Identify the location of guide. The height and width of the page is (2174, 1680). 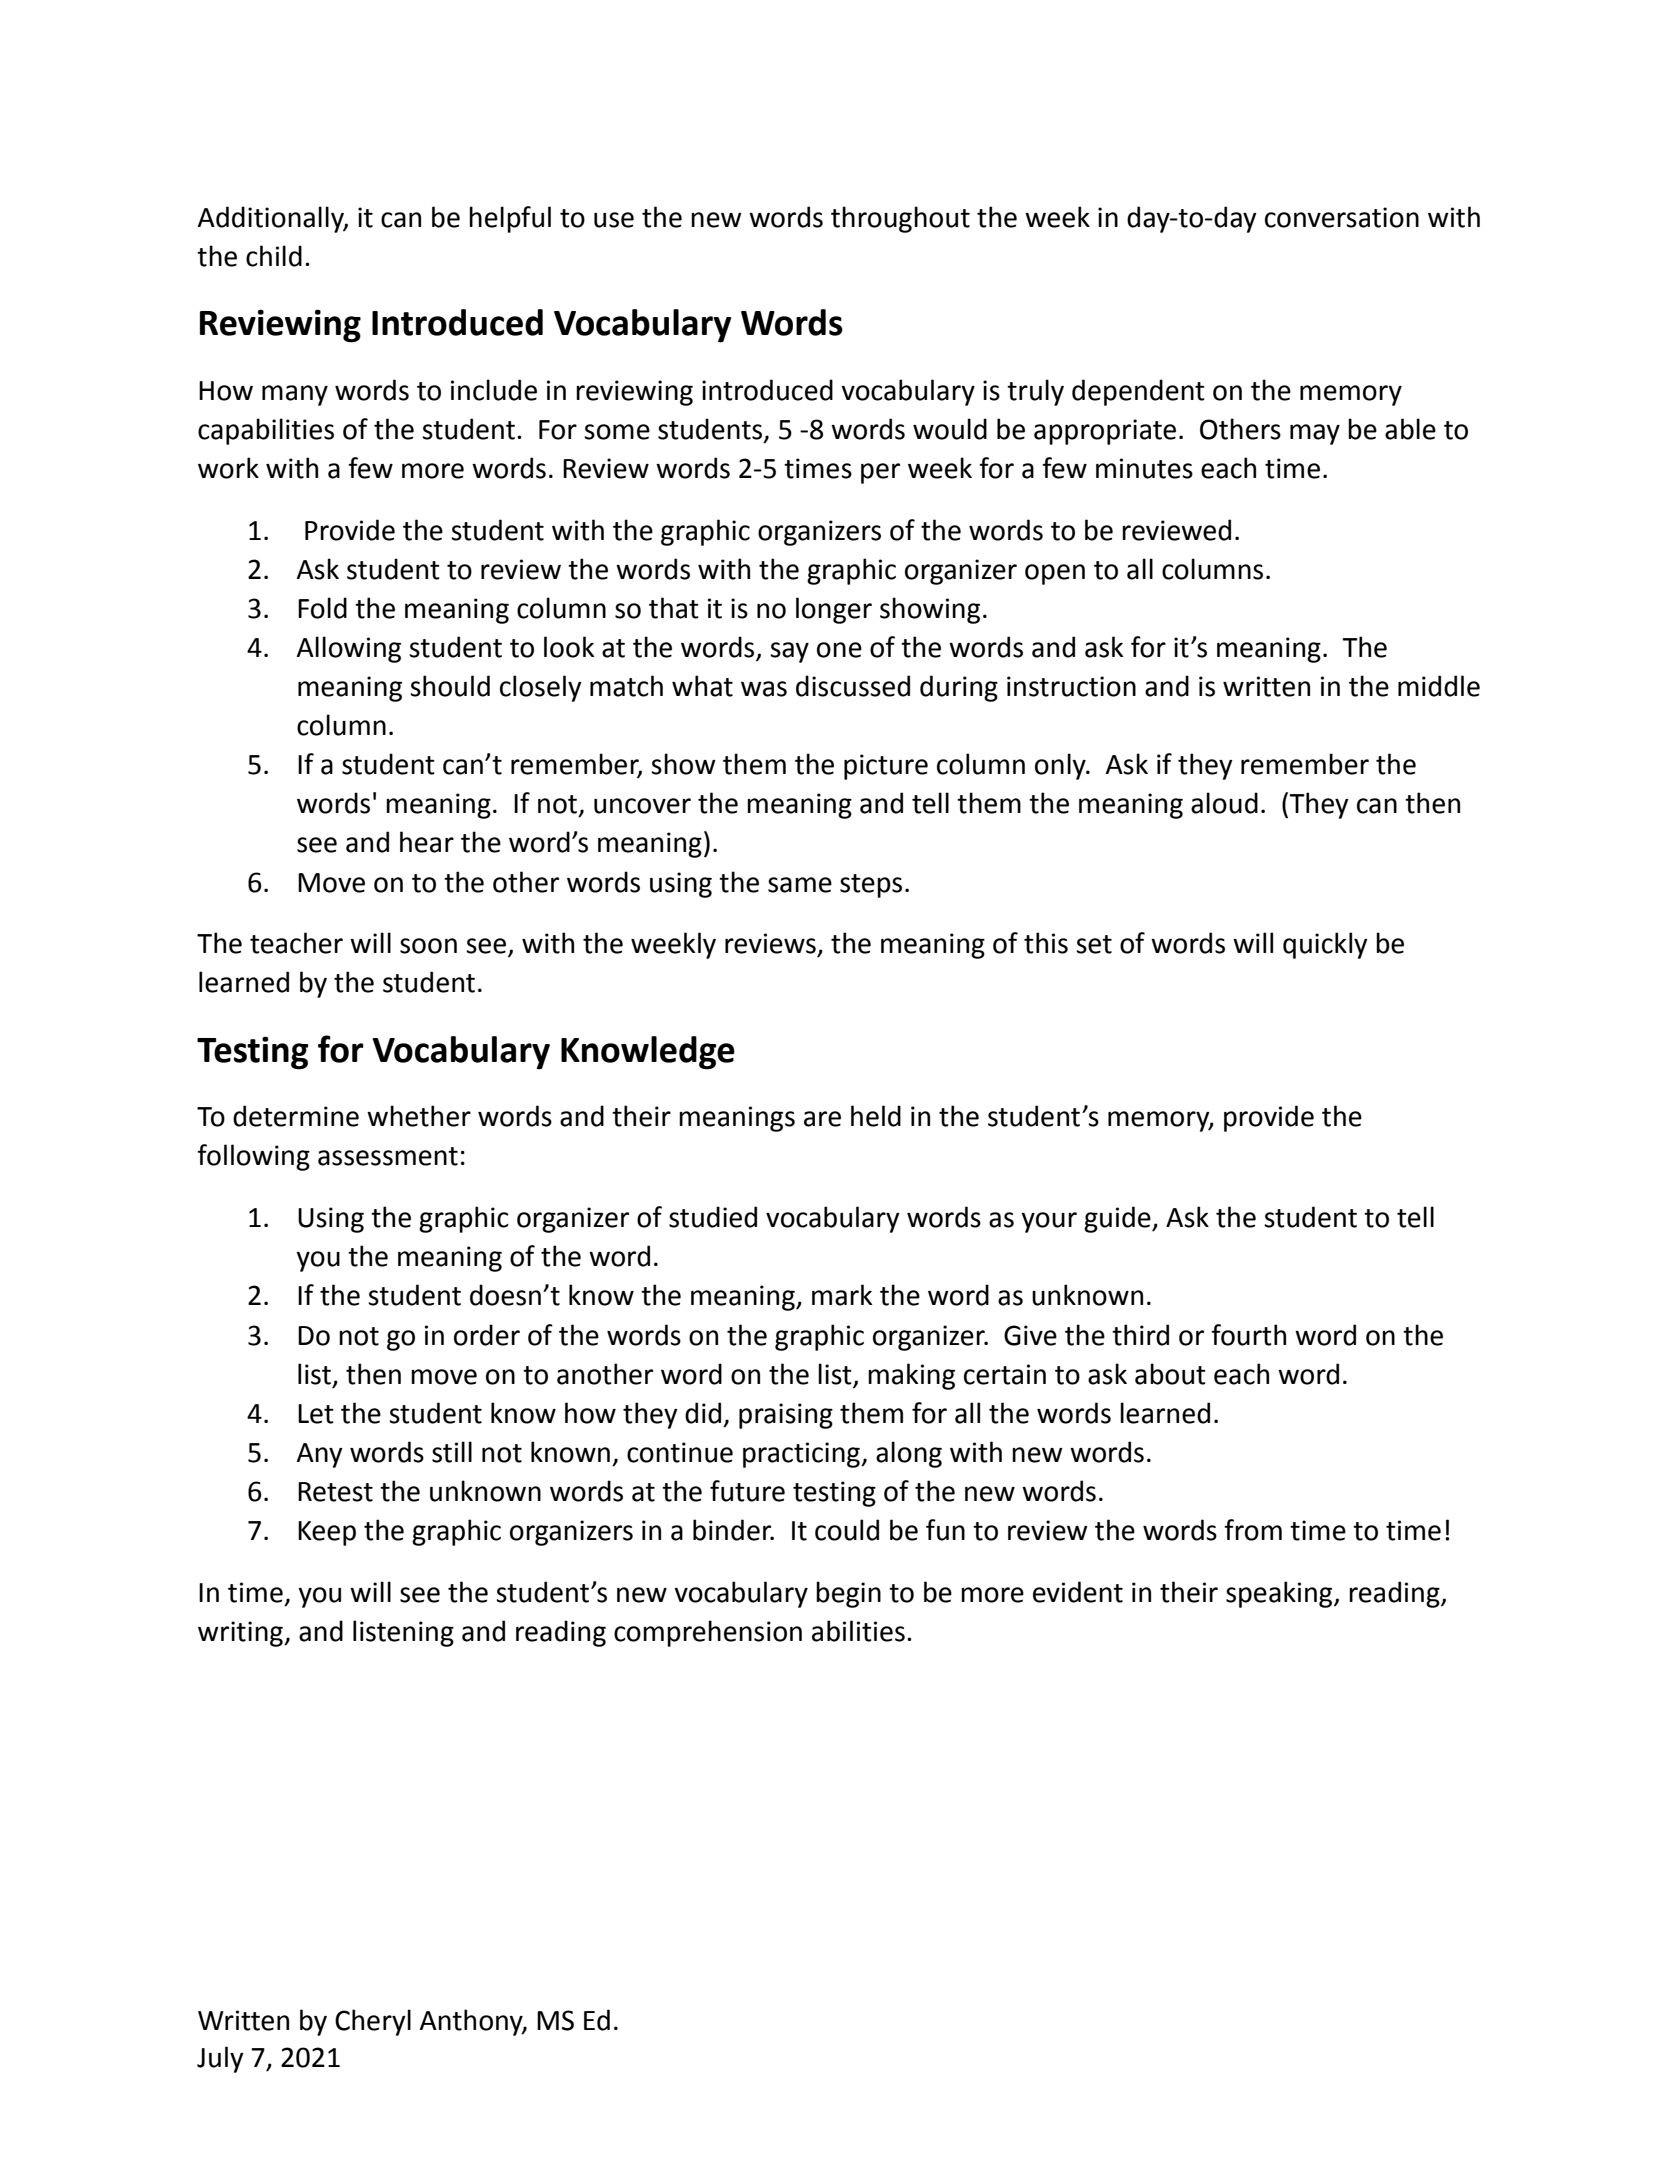
(1118, 1219).
